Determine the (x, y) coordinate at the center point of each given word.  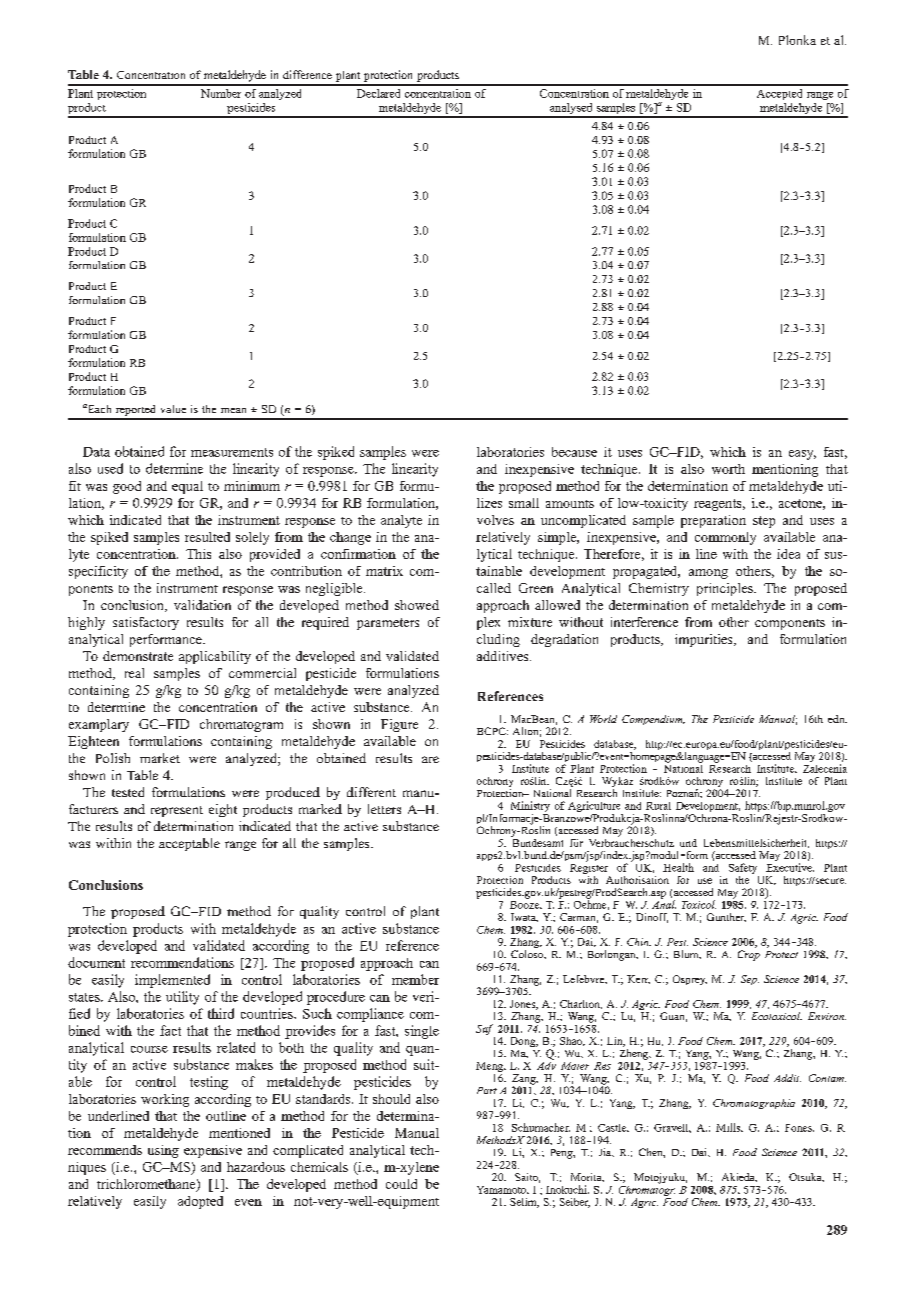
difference (307, 74)
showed (417, 605)
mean (233, 410)
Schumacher (541, 1127)
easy (802, 455)
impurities (705, 640)
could (401, 1184)
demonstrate (138, 656)
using (163, 1151)
